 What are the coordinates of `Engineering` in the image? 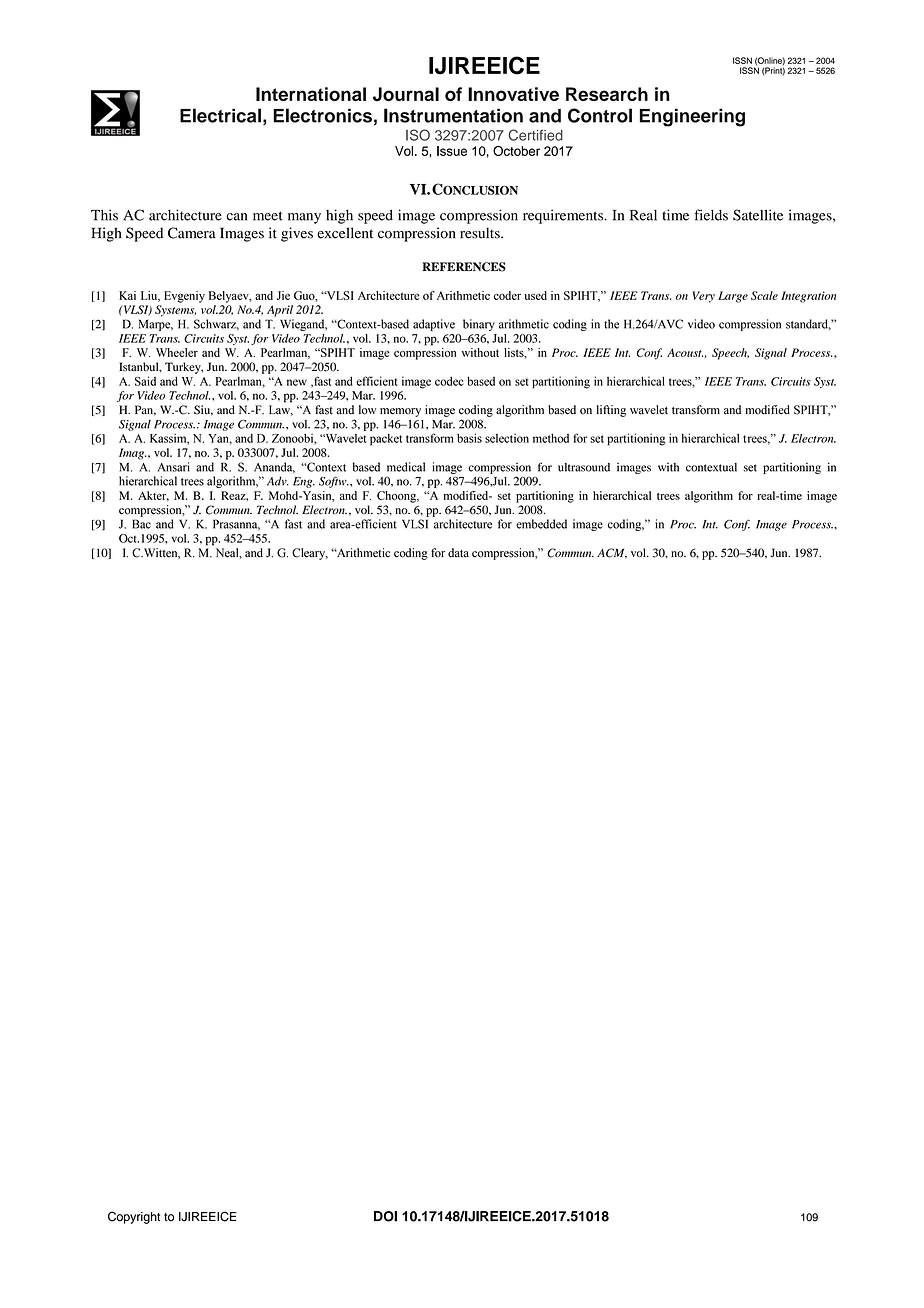 It's located at (692, 117).
